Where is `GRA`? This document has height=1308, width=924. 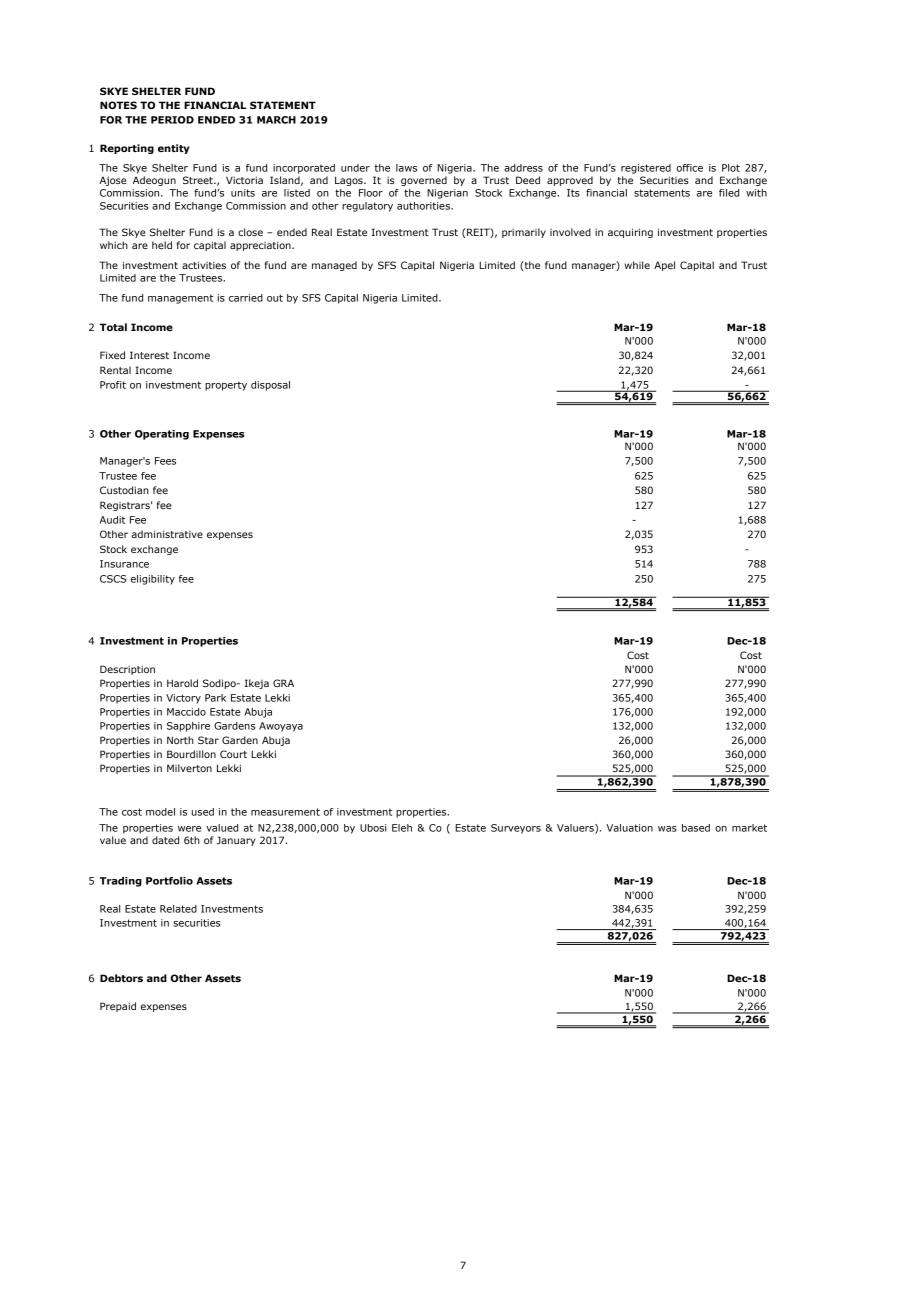
GRA is located at coordinates (283, 683).
